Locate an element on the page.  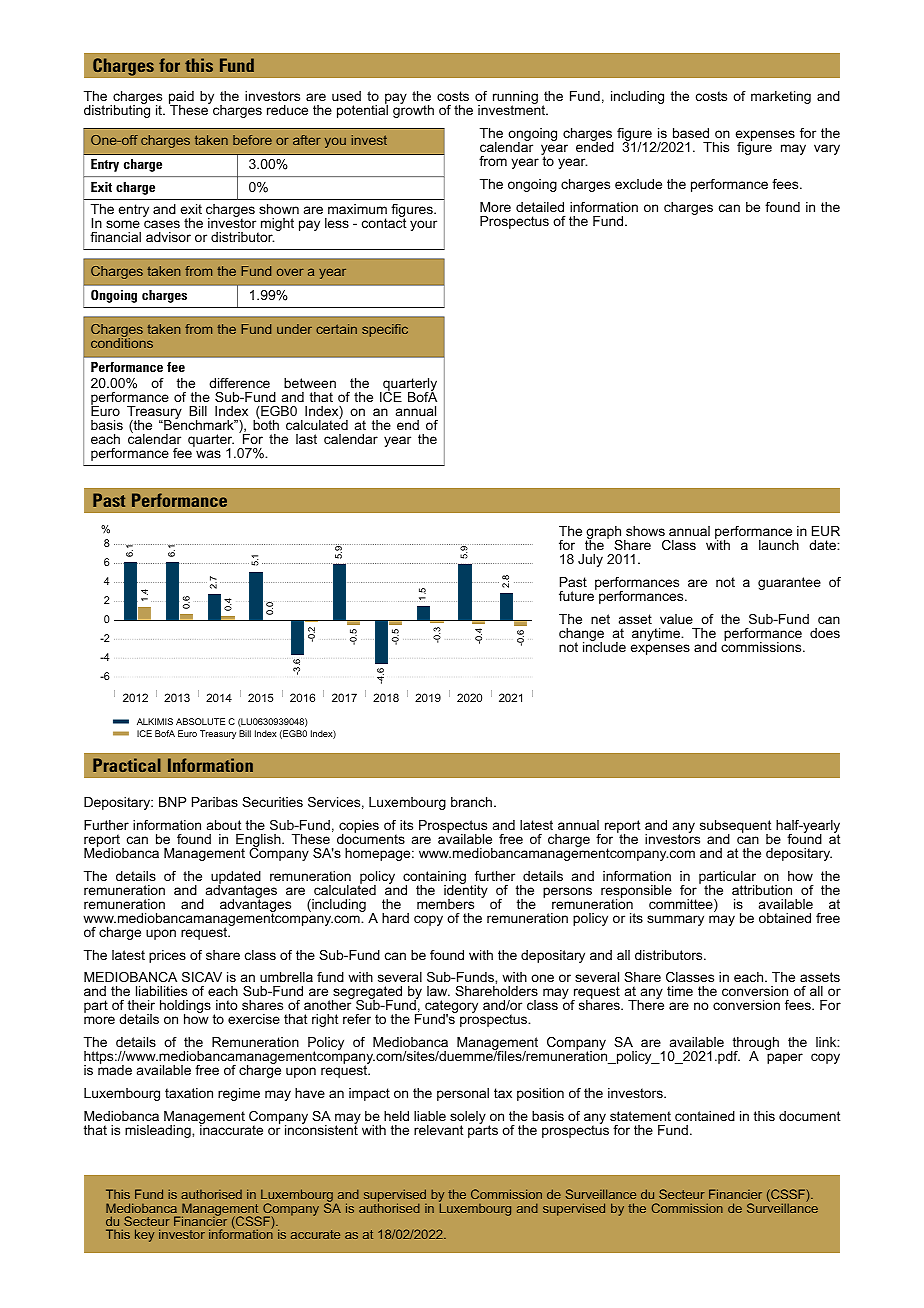
graph is located at coordinates (604, 534).
